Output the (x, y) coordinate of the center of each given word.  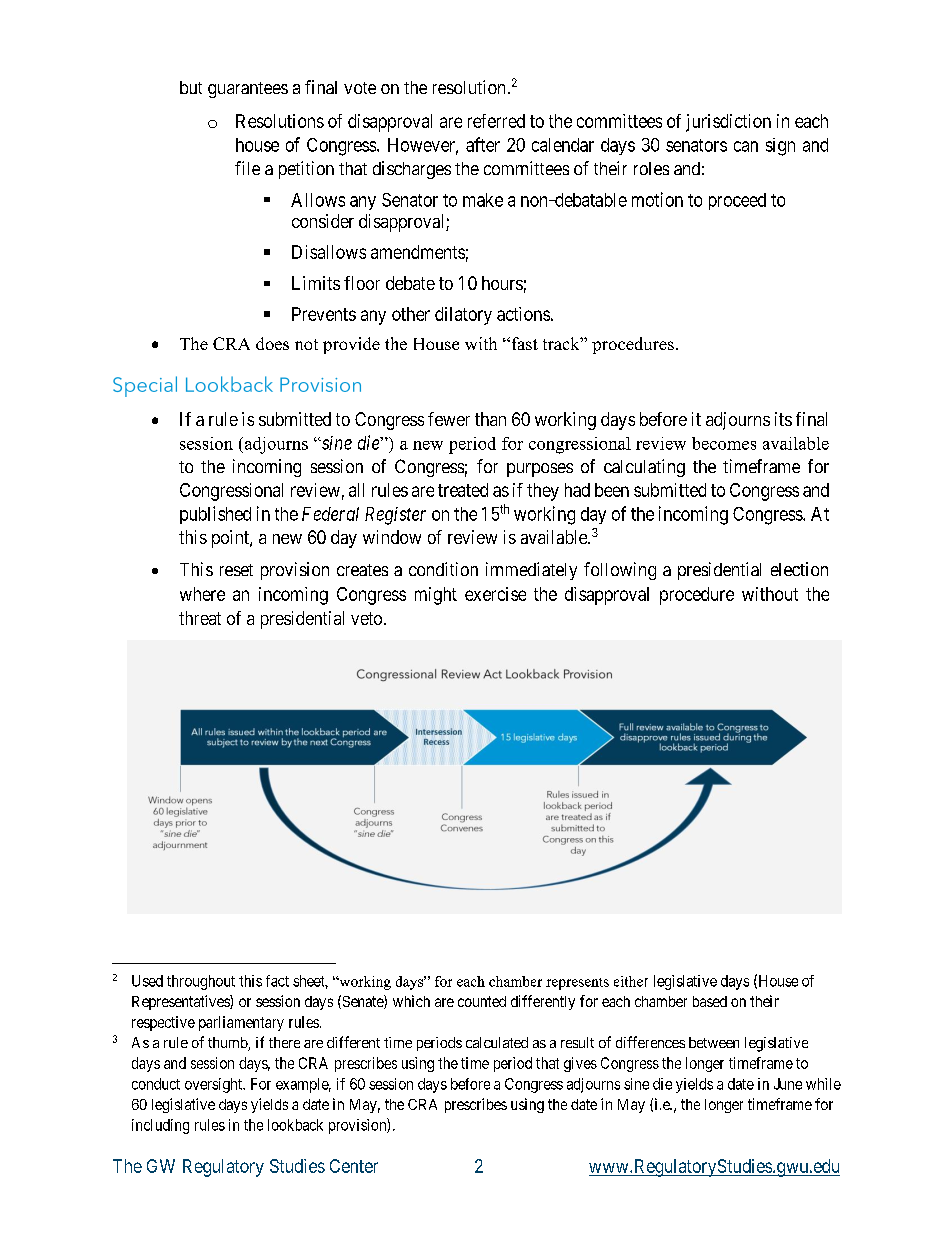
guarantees (248, 90)
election (799, 569)
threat (200, 618)
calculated (497, 1042)
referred (496, 121)
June (788, 1084)
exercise (495, 594)
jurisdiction (728, 123)
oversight (215, 1085)
